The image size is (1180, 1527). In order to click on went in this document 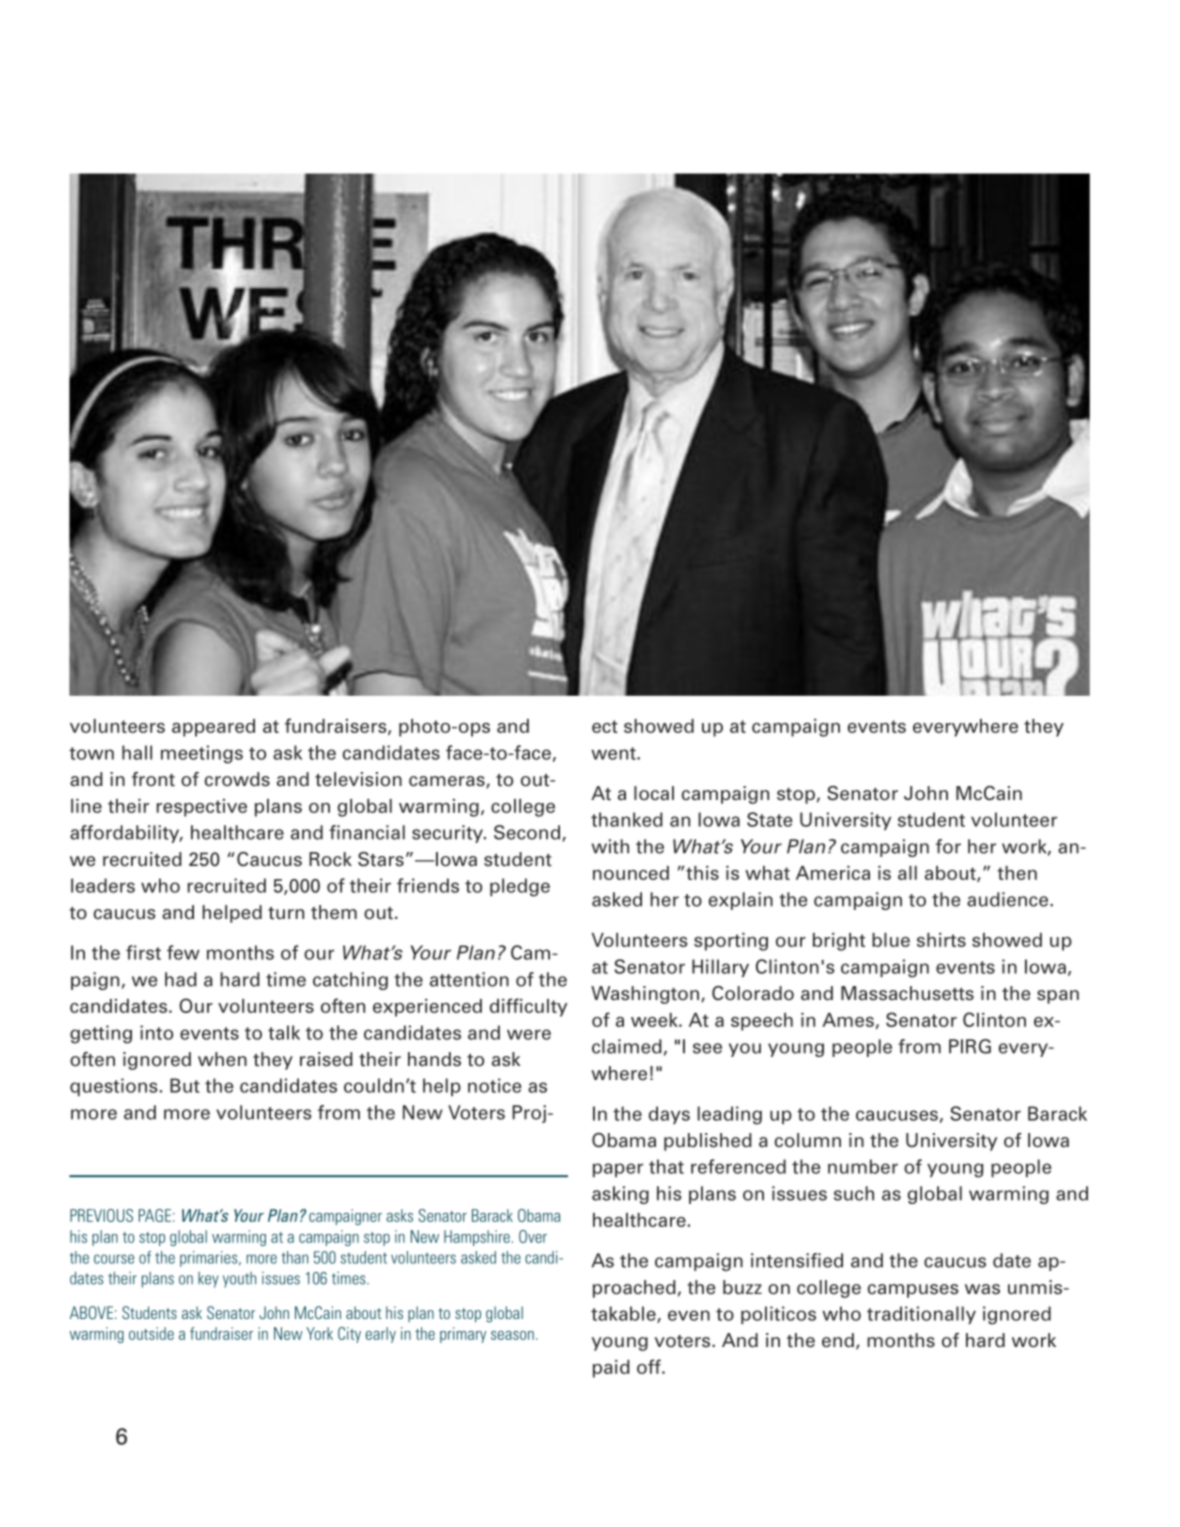, I will do `click(614, 753)`.
